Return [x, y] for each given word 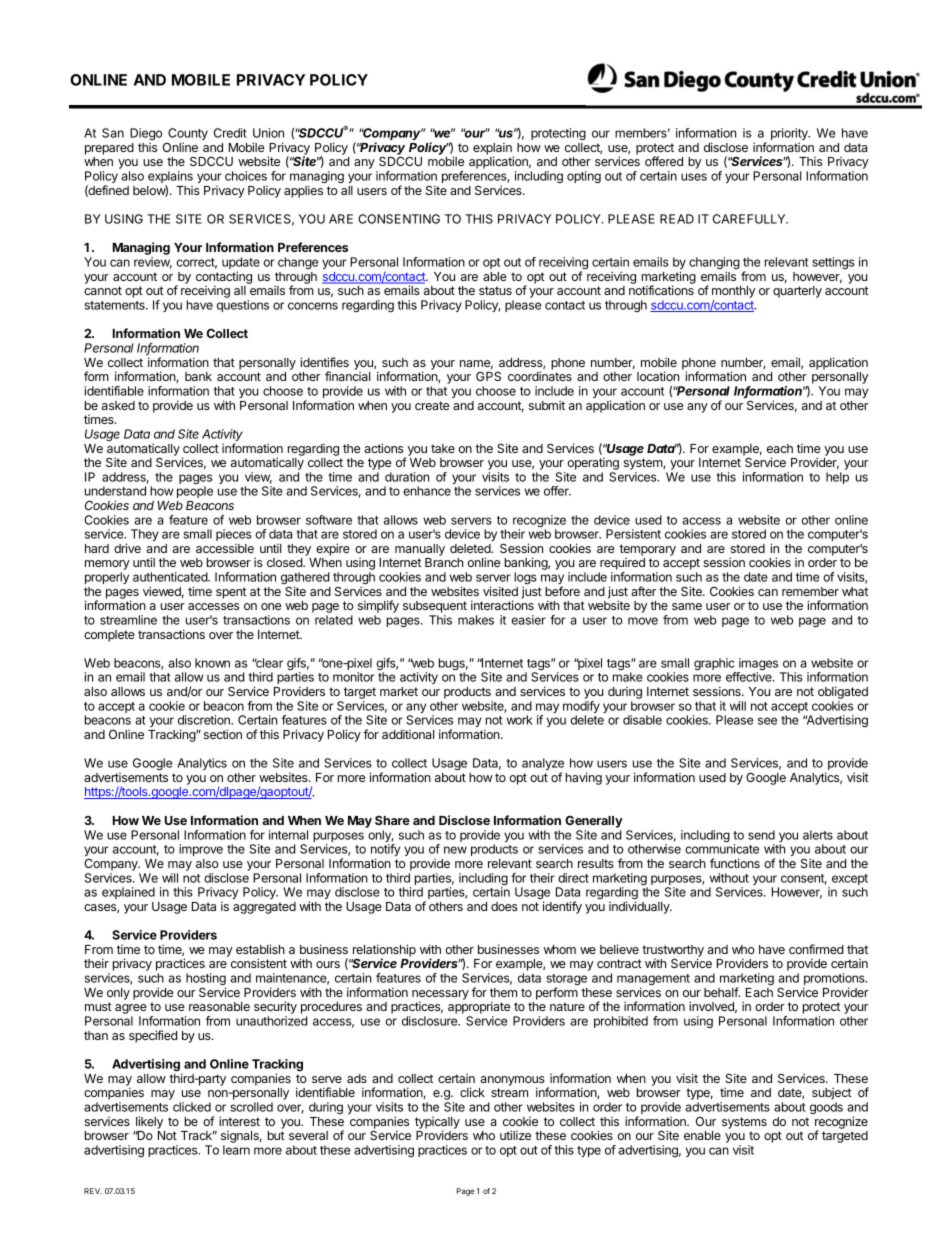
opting [584, 177]
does [504, 906]
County [187, 135]
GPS [488, 376]
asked [118, 405]
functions [735, 863]
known [212, 663]
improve [201, 850]
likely [149, 1122]
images [757, 665]
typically [437, 1124]
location [658, 376]
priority [790, 135]
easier [529, 620]
